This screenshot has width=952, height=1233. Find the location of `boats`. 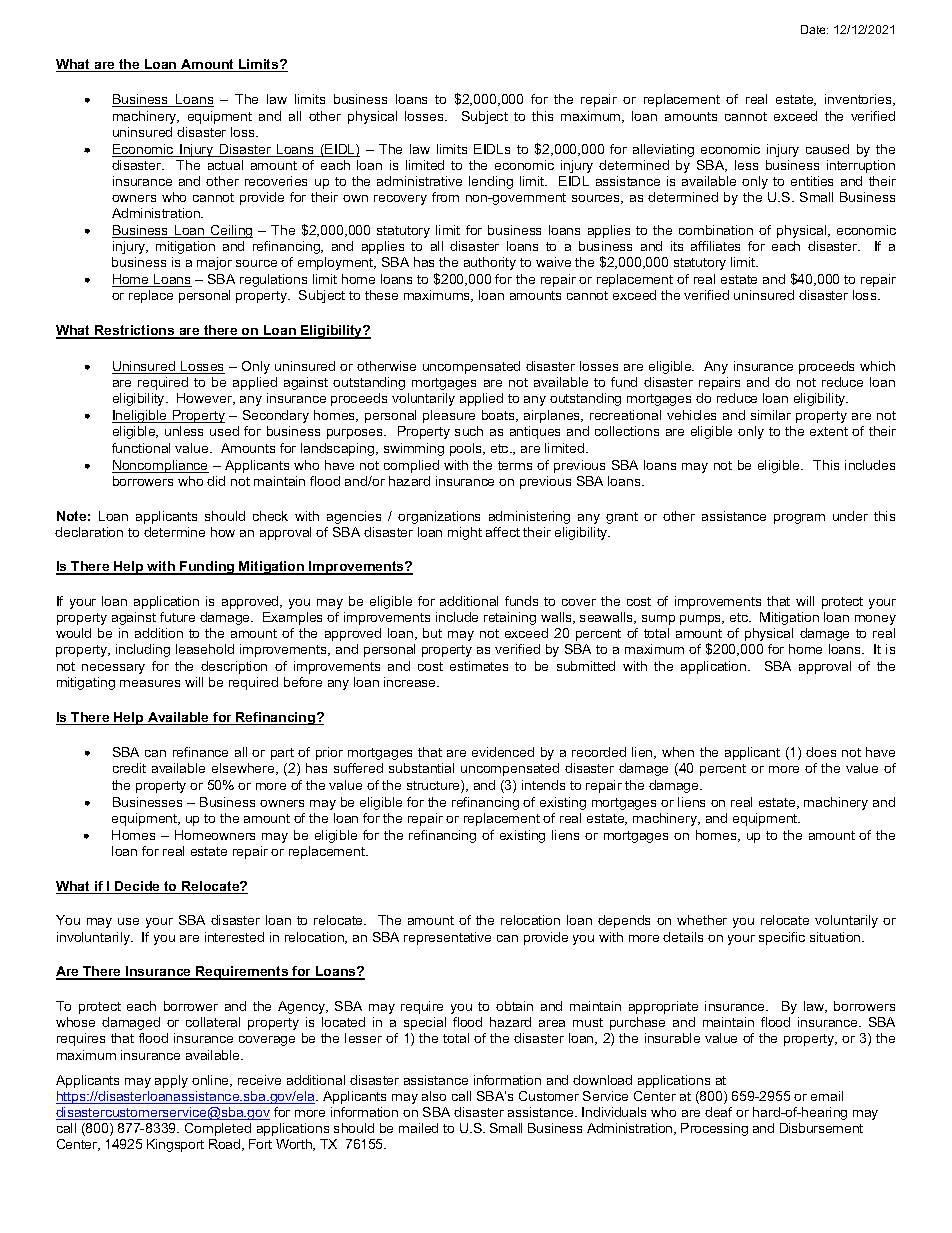

boats is located at coordinates (499, 416).
